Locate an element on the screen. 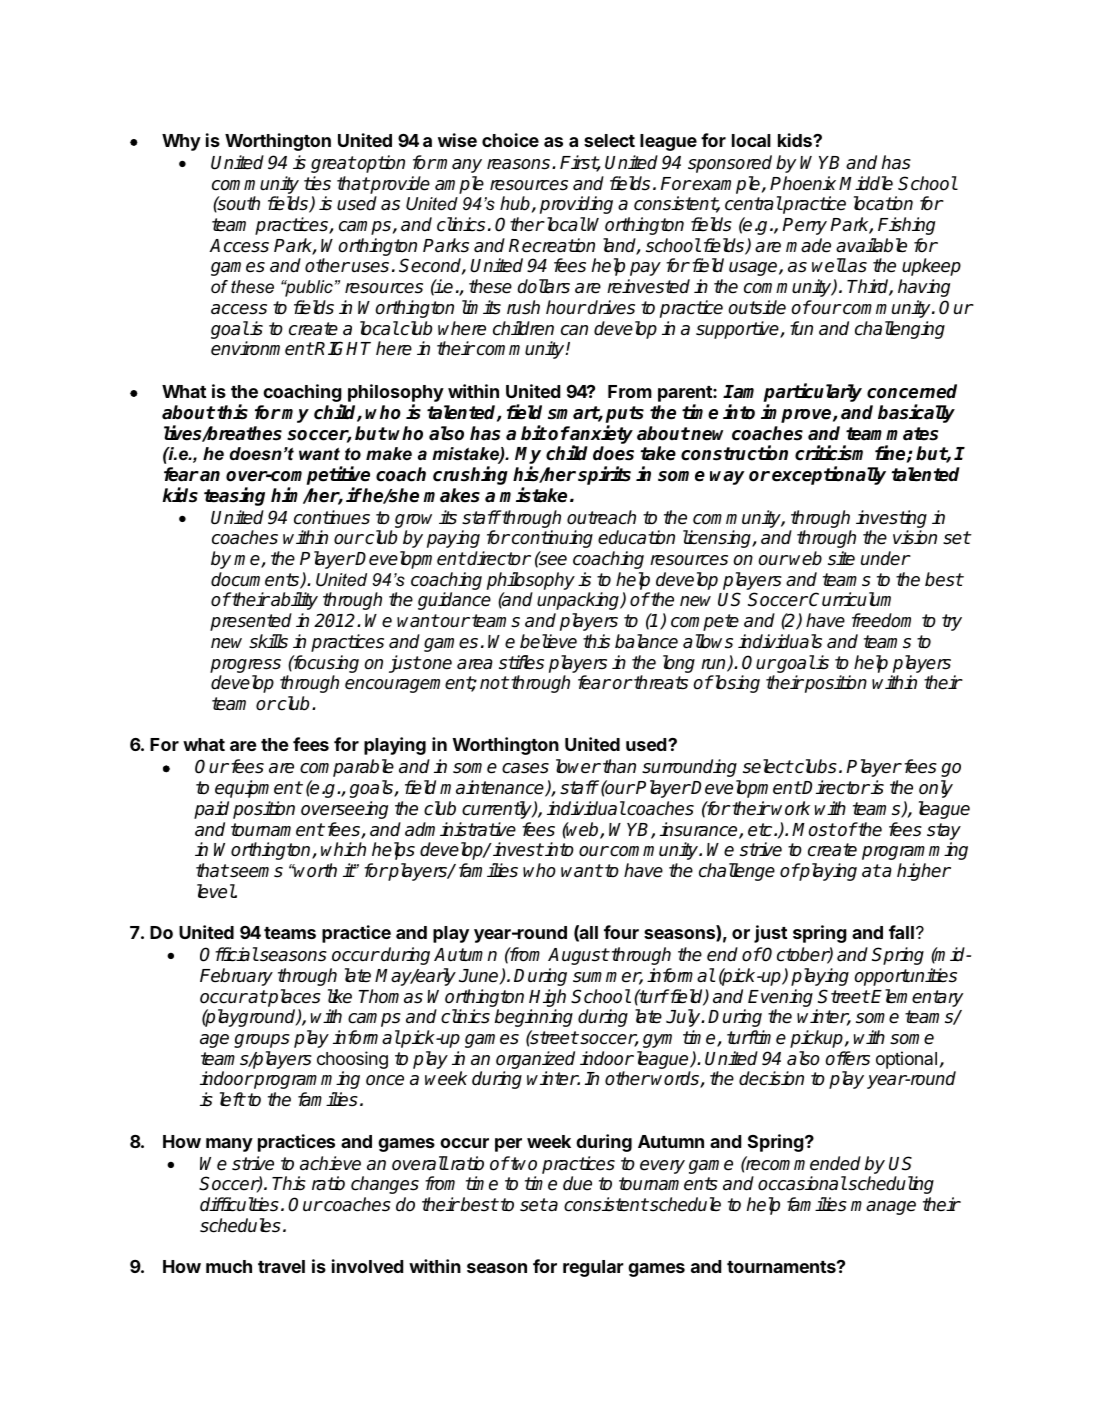  beginning is located at coordinates (534, 1018).
